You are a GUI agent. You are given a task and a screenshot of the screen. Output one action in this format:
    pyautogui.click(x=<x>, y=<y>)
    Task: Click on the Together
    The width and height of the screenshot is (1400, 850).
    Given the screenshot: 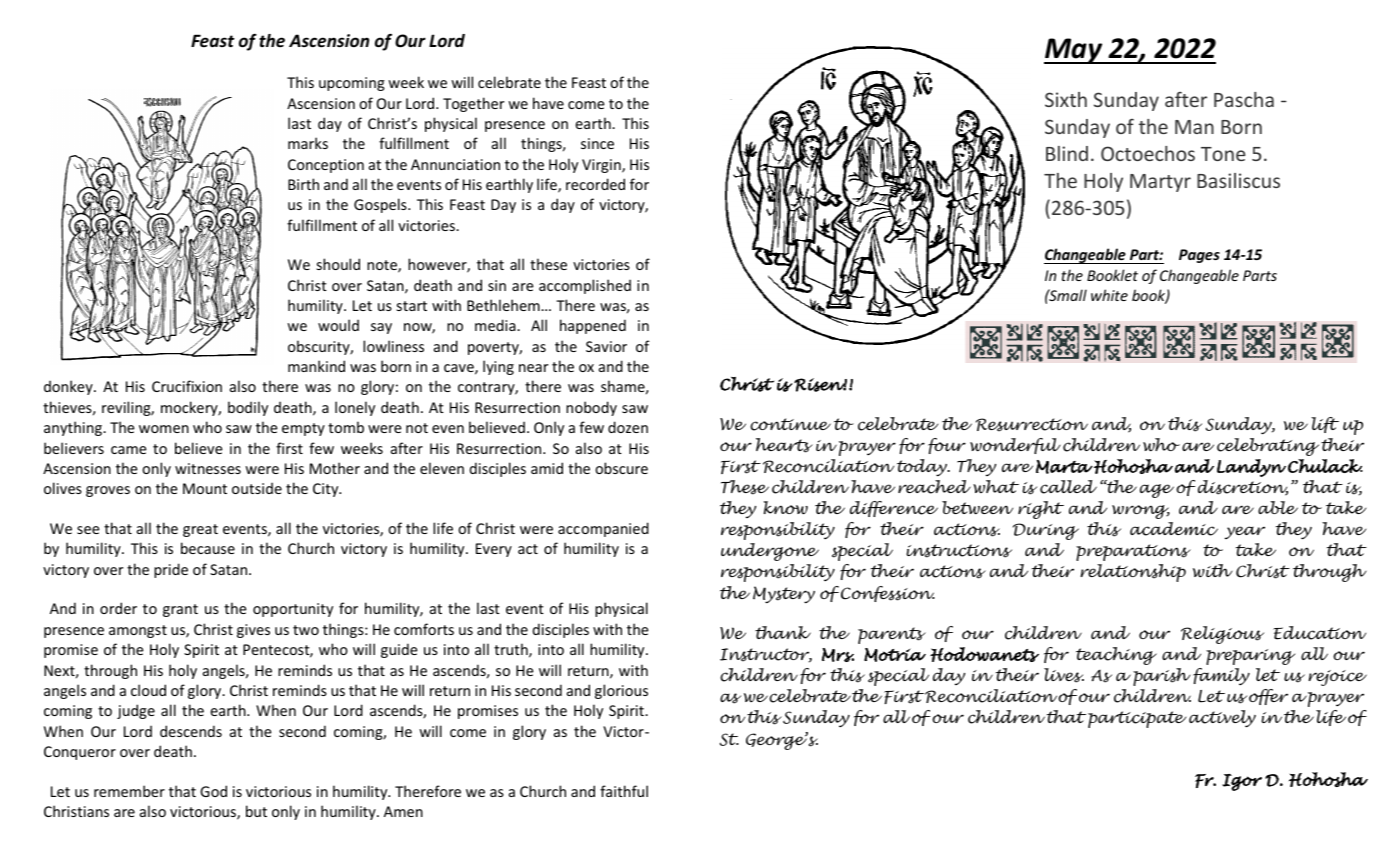 What is the action you would take?
    pyautogui.click(x=473, y=104)
